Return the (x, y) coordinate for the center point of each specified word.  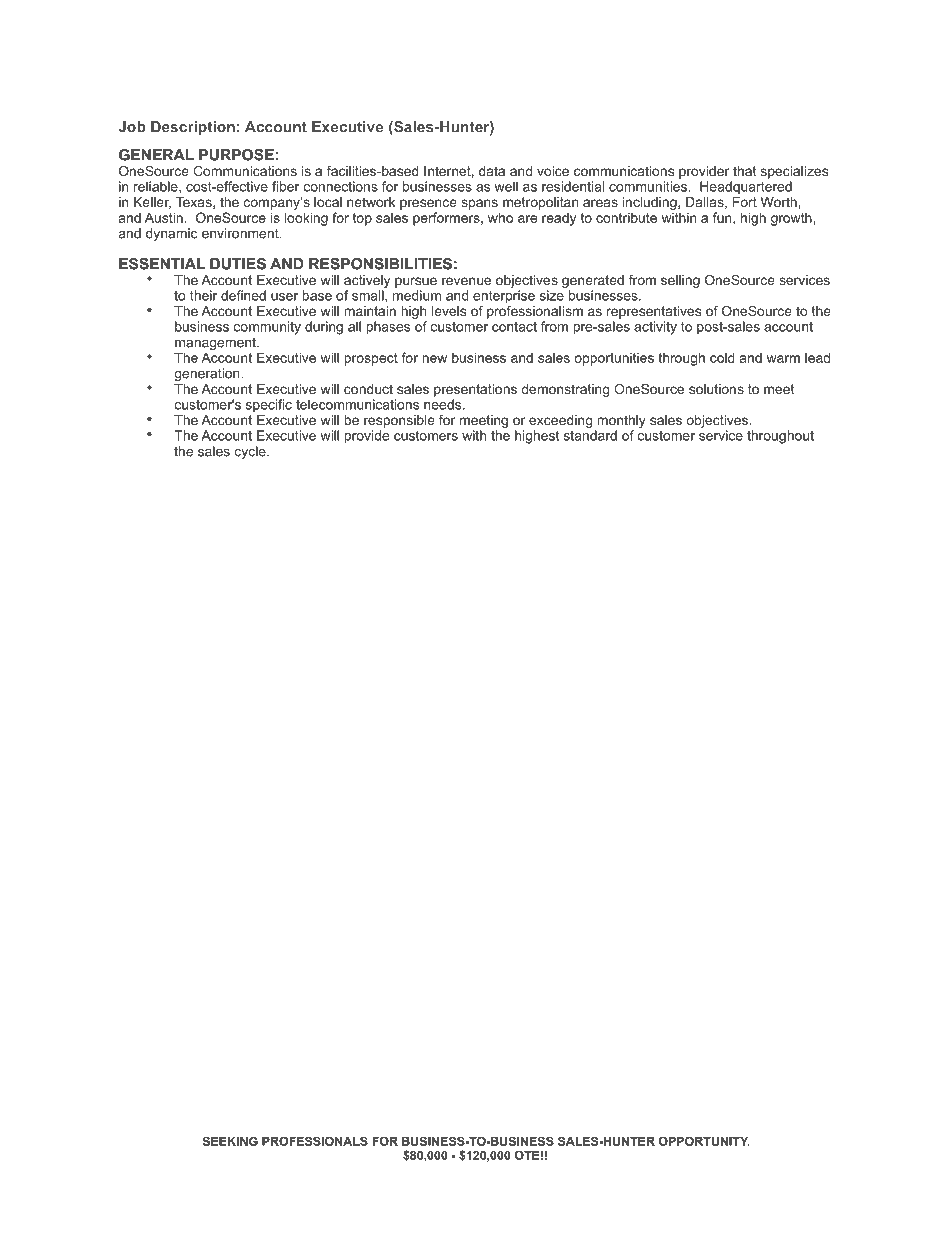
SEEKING (230, 1141)
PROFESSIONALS (315, 1141)
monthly (621, 421)
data (492, 171)
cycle (251, 452)
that (745, 171)
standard (590, 435)
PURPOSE (236, 155)
